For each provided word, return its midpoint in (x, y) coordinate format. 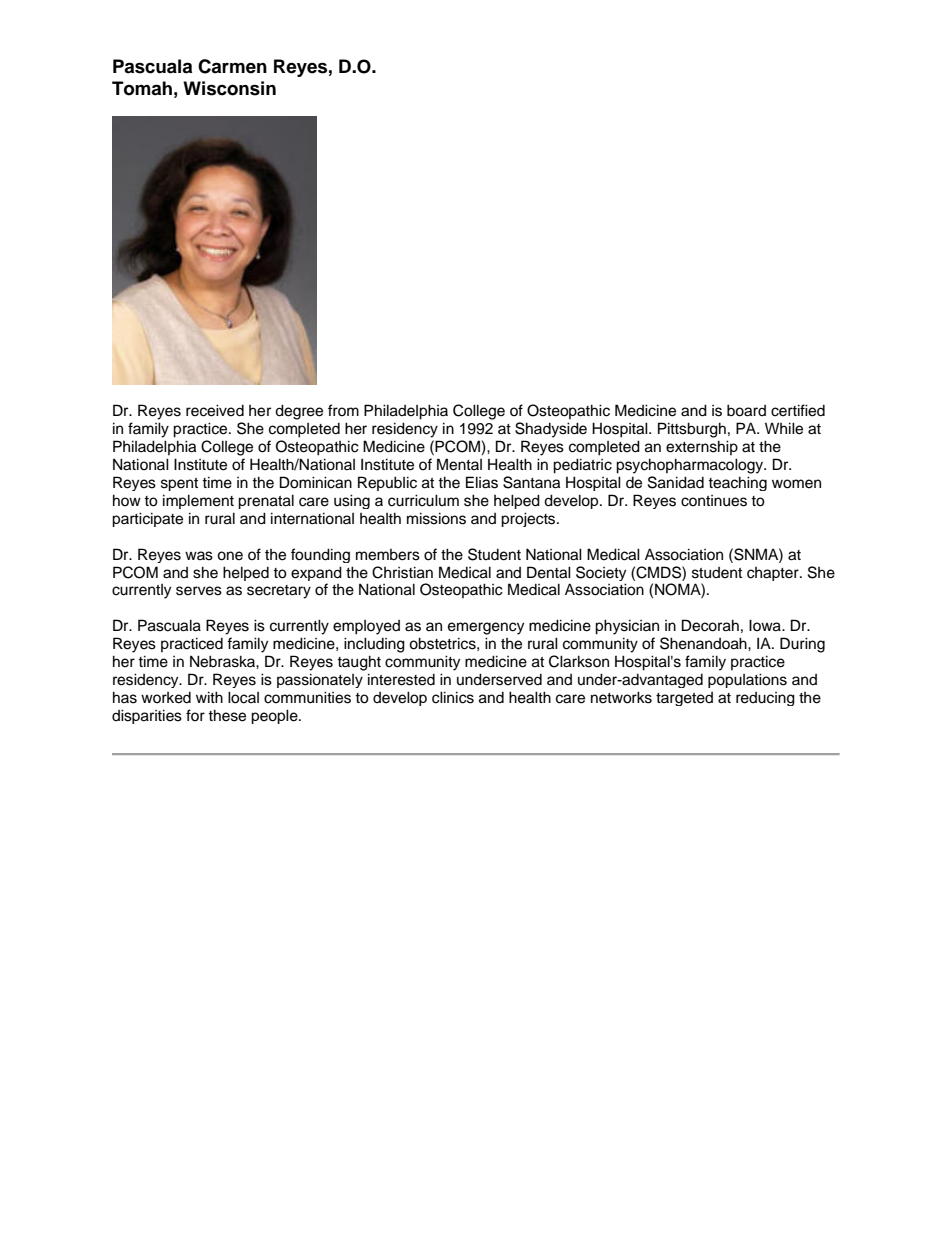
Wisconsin (229, 88)
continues (714, 501)
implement (198, 501)
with (209, 697)
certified (798, 410)
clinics (453, 697)
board (746, 410)
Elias (482, 482)
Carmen (232, 66)
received (215, 410)
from (343, 410)
